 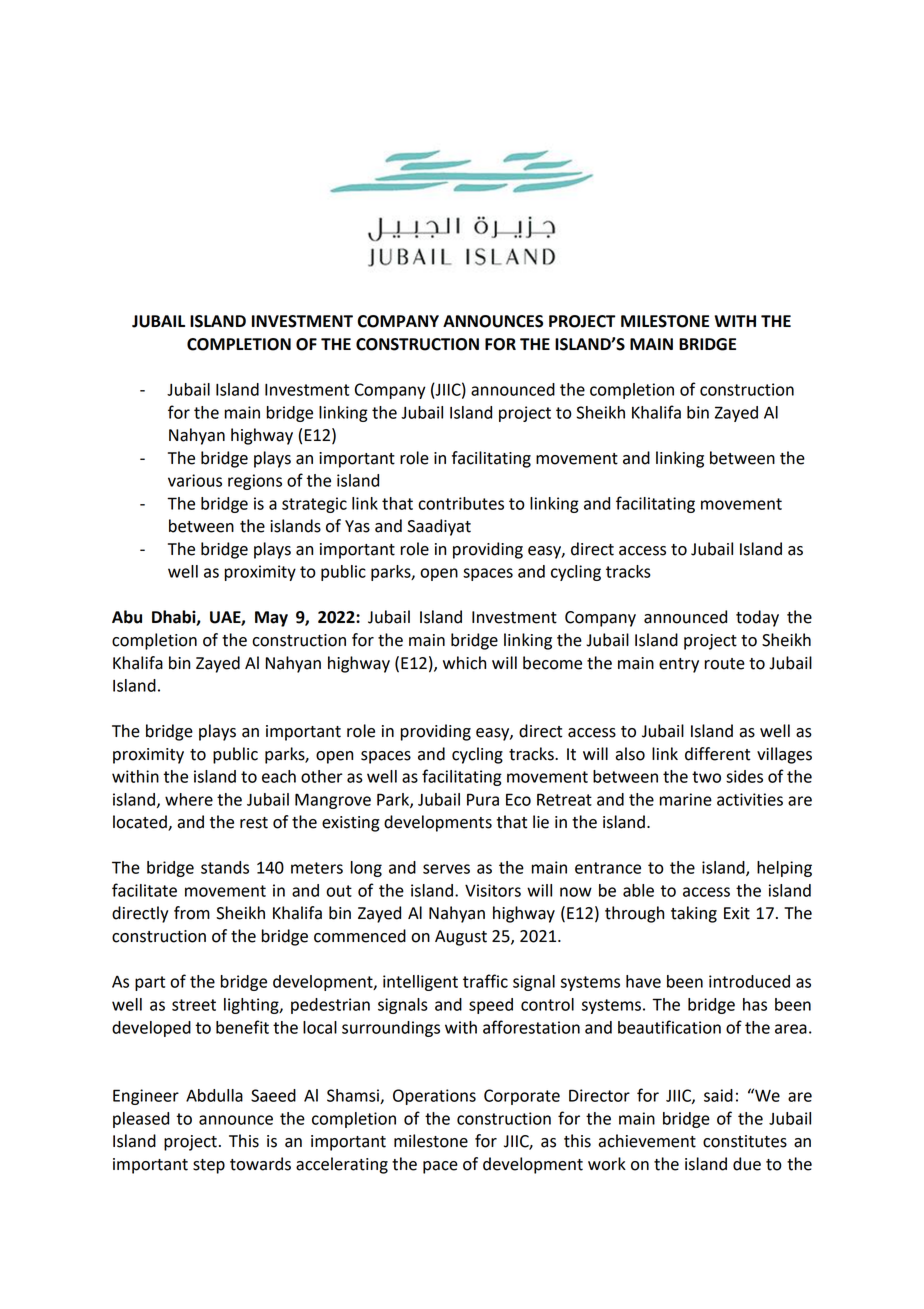 What do you see at coordinates (461, 938) in the page?
I see `August` at bounding box center [461, 938].
